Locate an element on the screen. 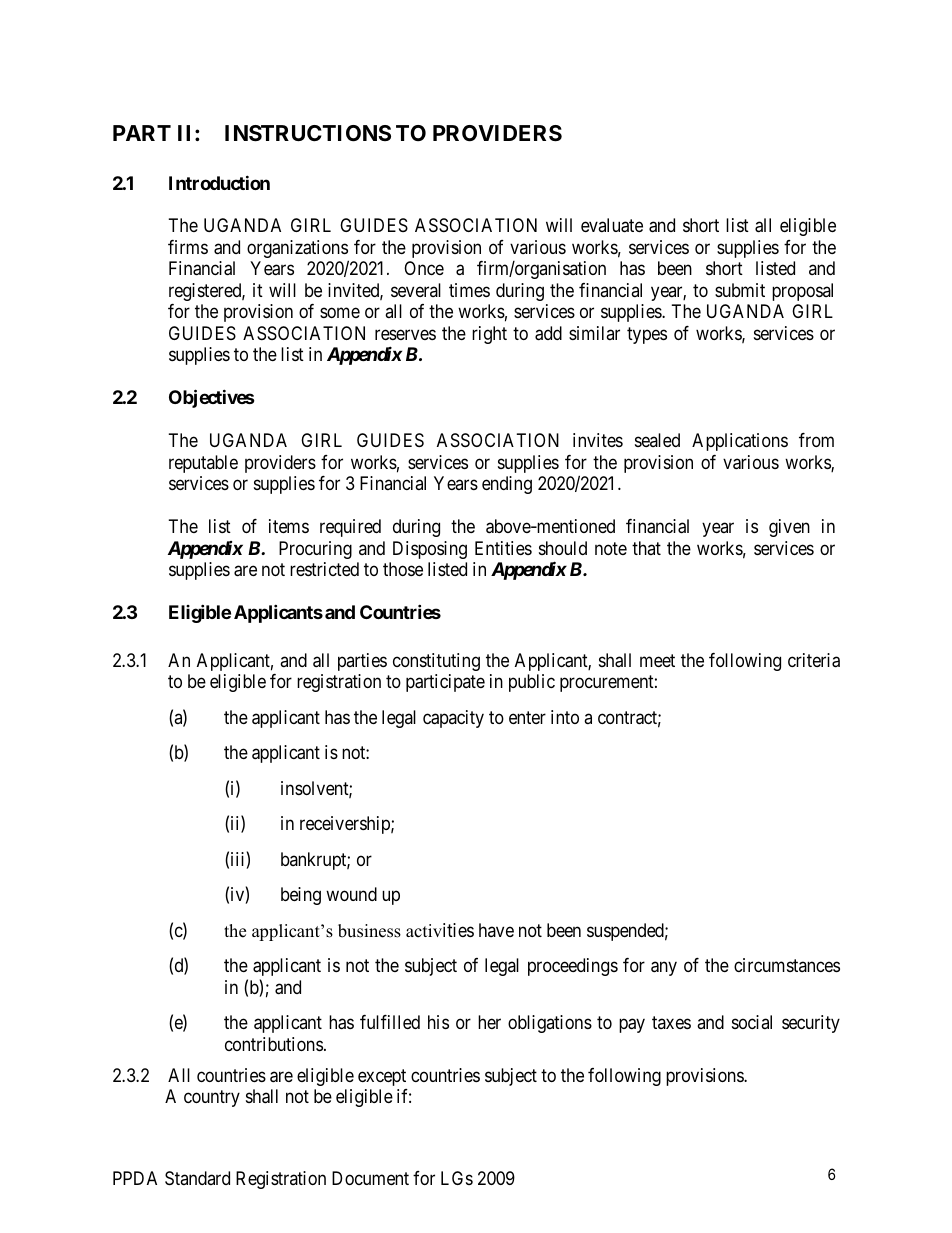 Image resolution: width=952 pixels, height=1233 pixels. public is located at coordinates (532, 683).
